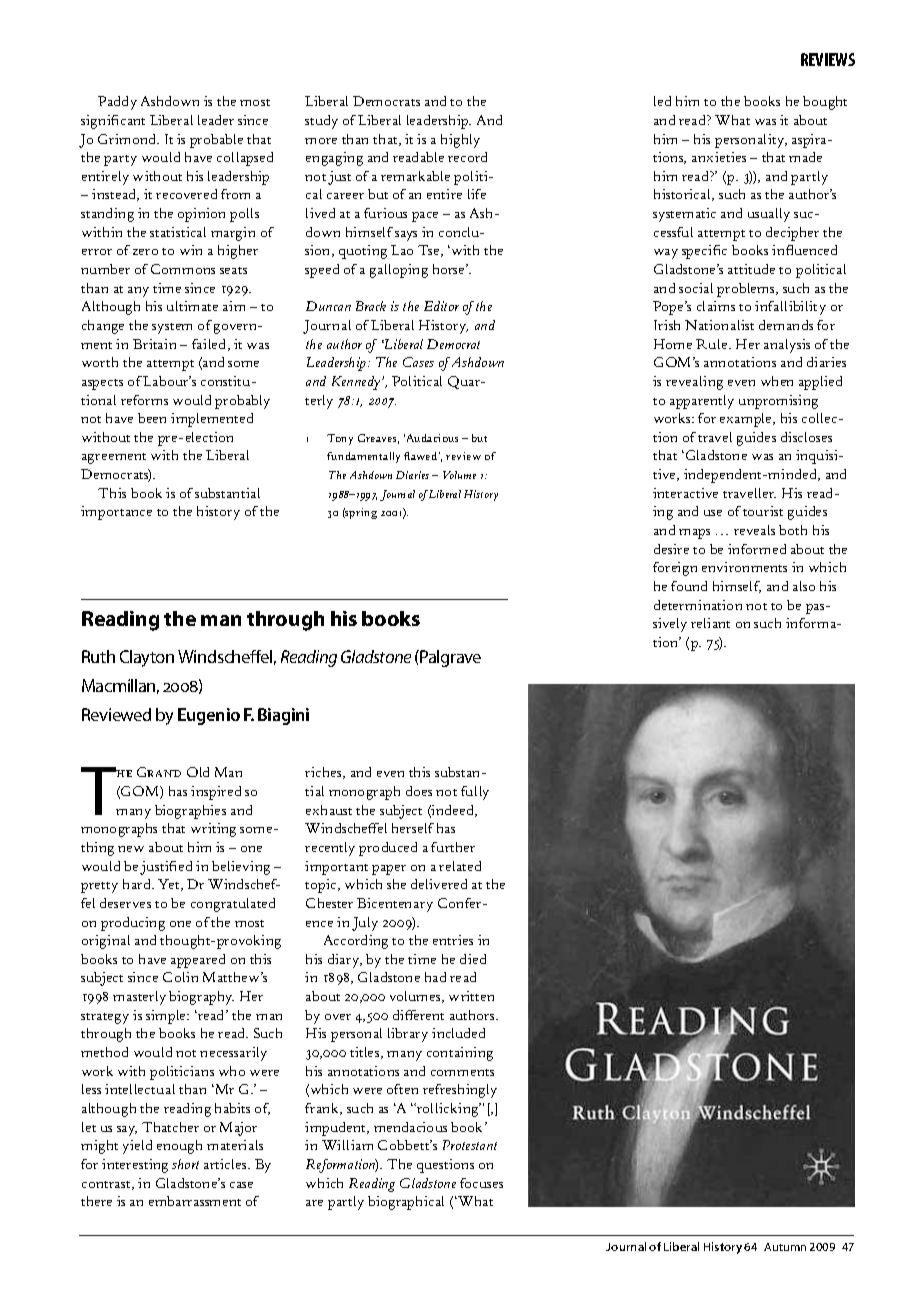  What do you see at coordinates (805, 157) in the page?
I see `made` at bounding box center [805, 157].
